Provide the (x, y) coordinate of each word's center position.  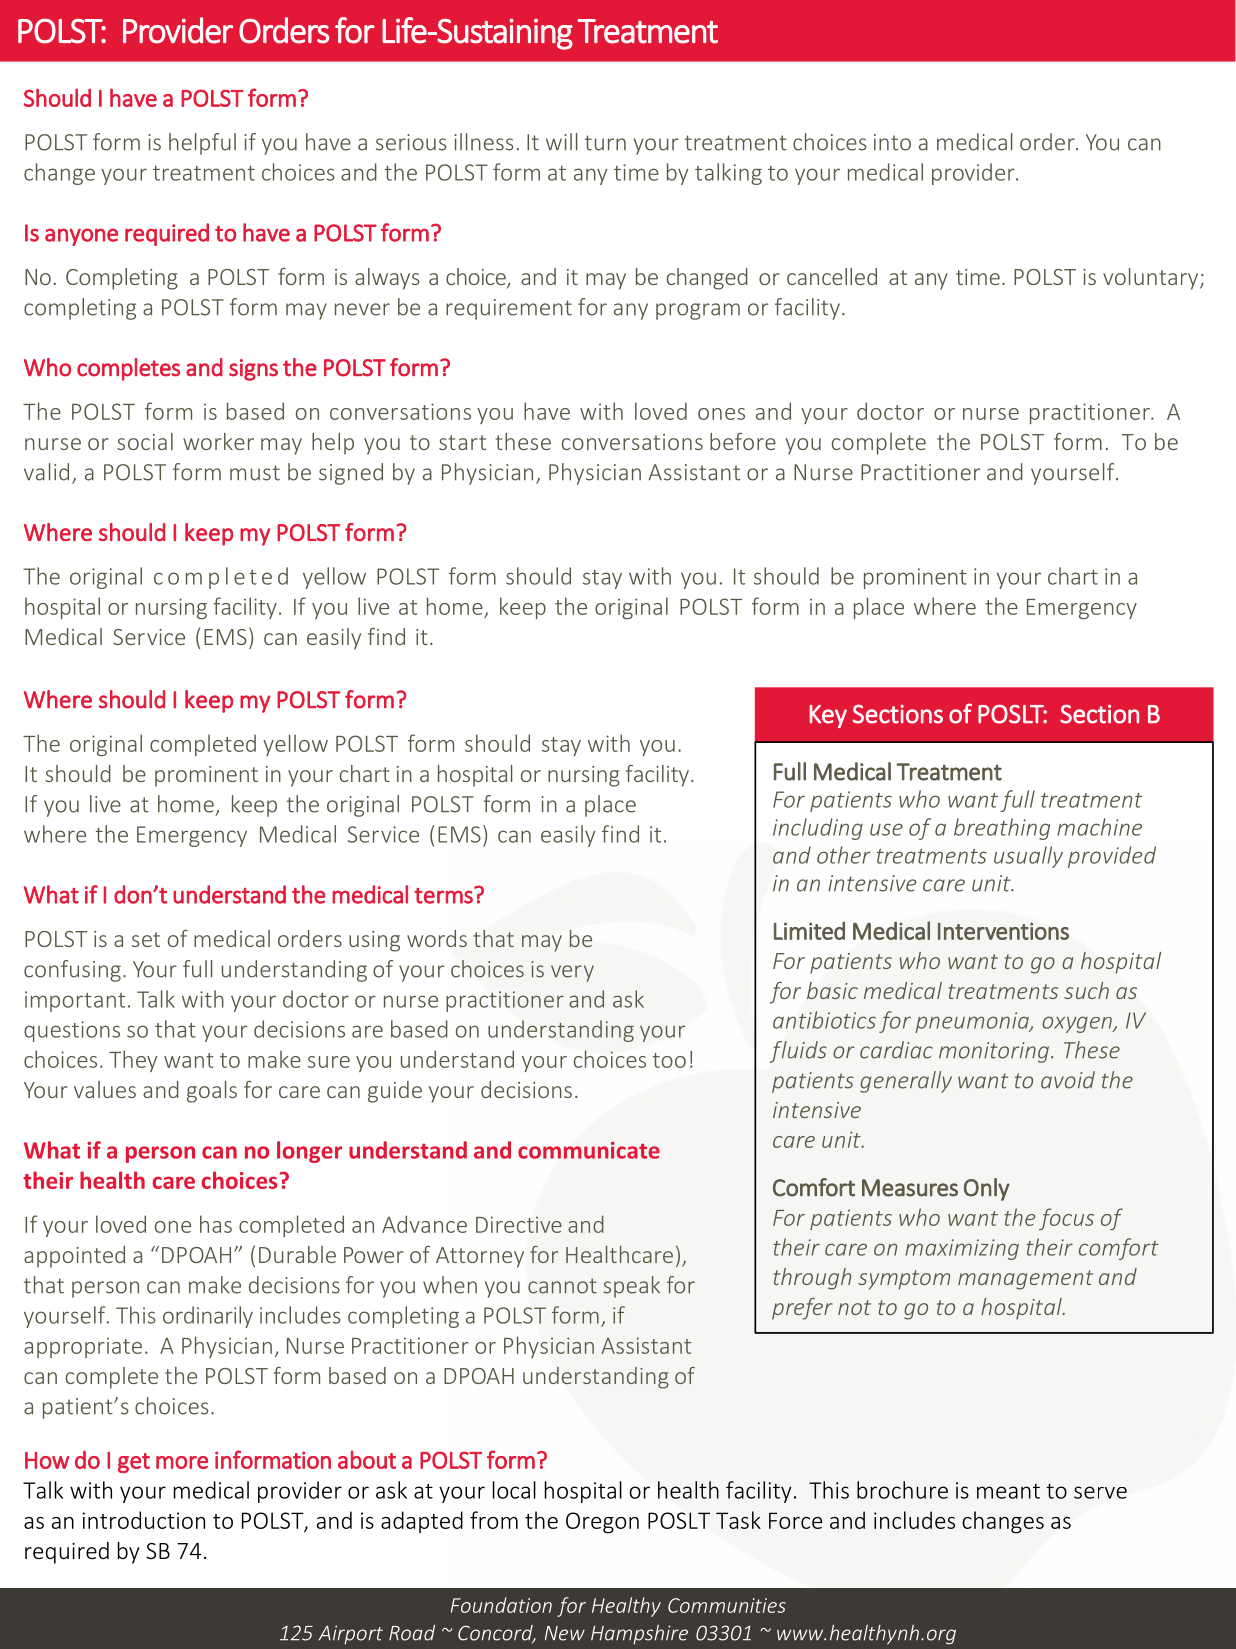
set (146, 939)
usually (1028, 857)
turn (605, 143)
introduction (144, 1520)
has (216, 1224)
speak (631, 1287)
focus (1066, 1219)
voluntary (1152, 279)
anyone (81, 237)
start (462, 442)
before (743, 441)
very (572, 973)
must (255, 473)
